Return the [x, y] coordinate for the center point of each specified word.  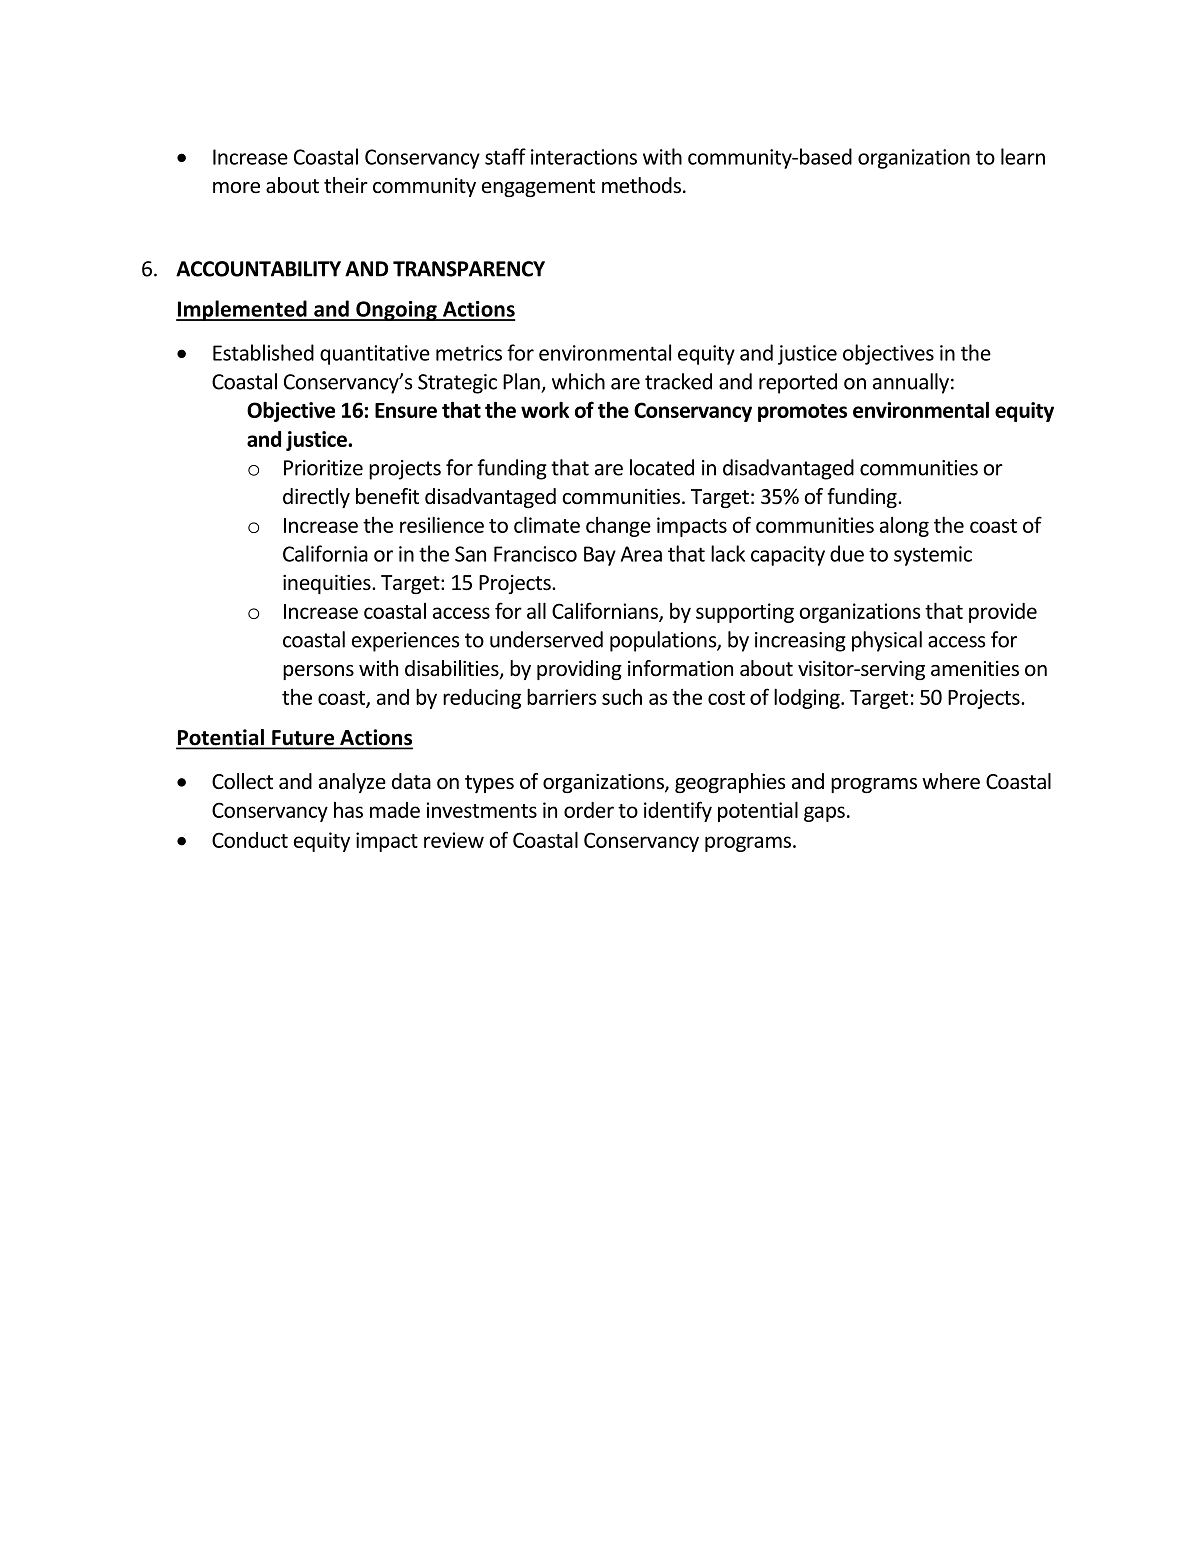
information [680, 668]
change [618, 527]
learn [1023, 156]
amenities [975, 669]
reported [798, 383]
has [348, 810]
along [904, 527]
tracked [678, 381]
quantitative [375, 355]
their [346, 185]
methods [643, 185]
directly [316, 498]
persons [318, 672]
